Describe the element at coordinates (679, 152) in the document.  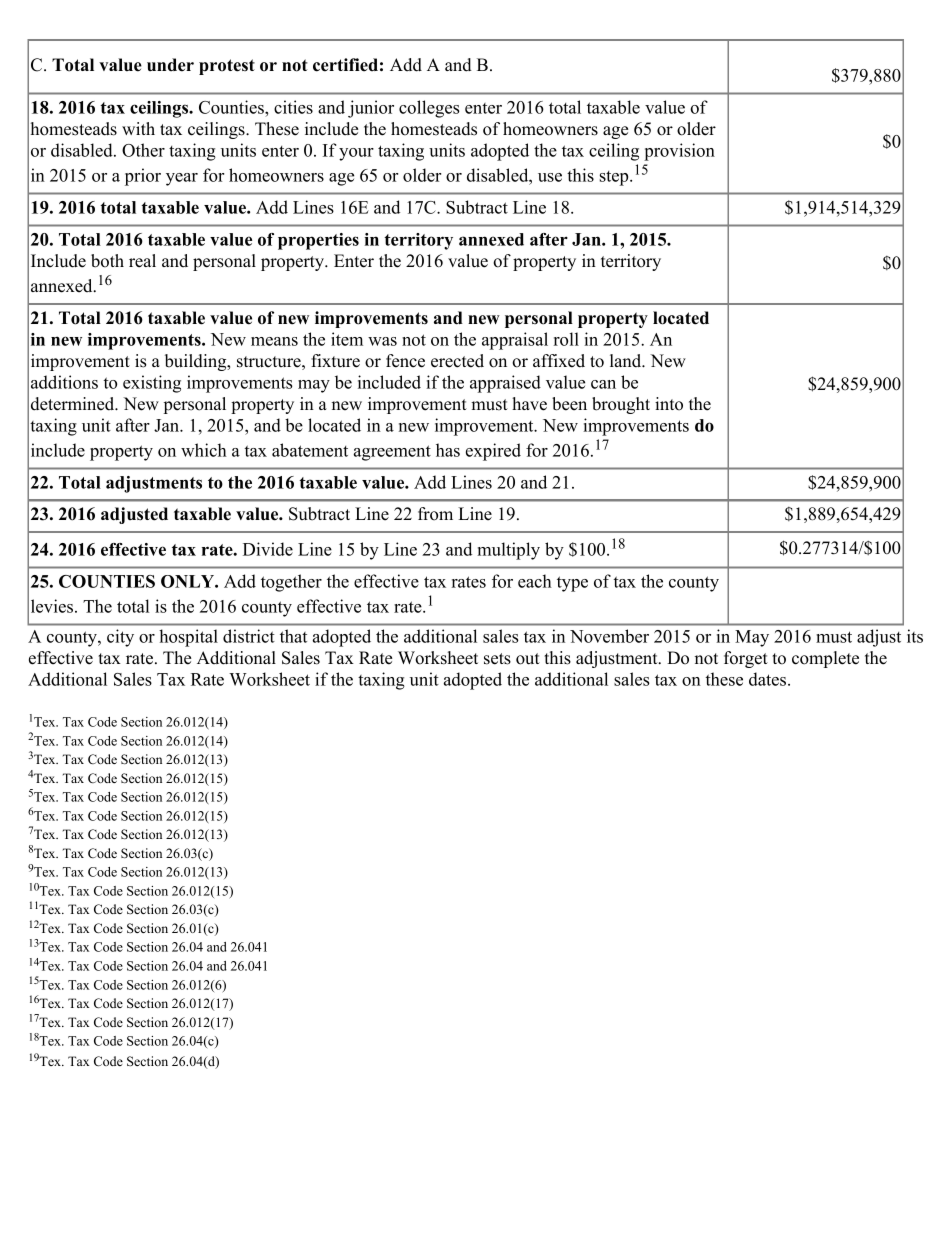
I see `provision` at that location.
